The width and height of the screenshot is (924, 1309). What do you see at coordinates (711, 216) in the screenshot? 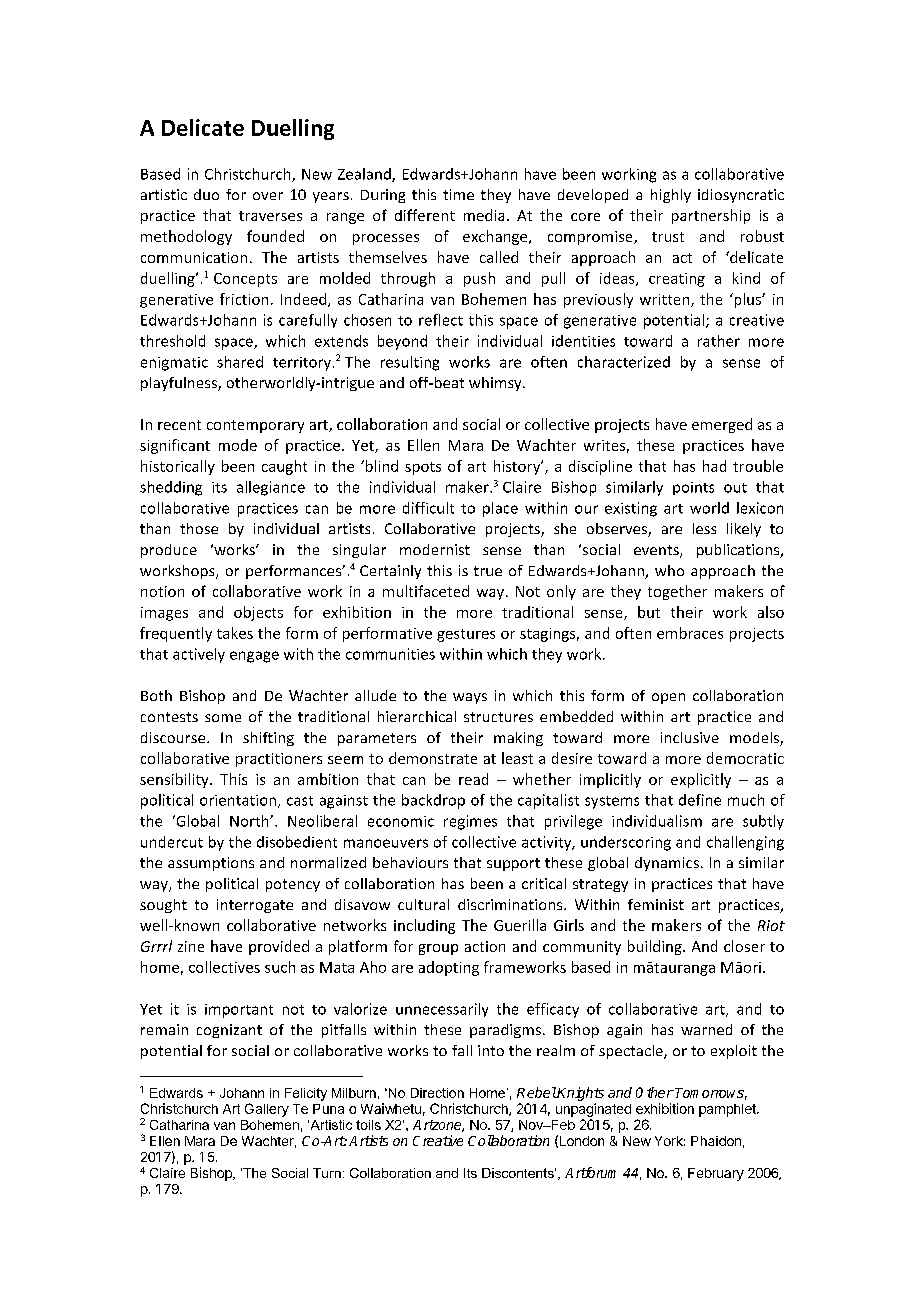
I see `partnership` at bounding box center [711, 216].
